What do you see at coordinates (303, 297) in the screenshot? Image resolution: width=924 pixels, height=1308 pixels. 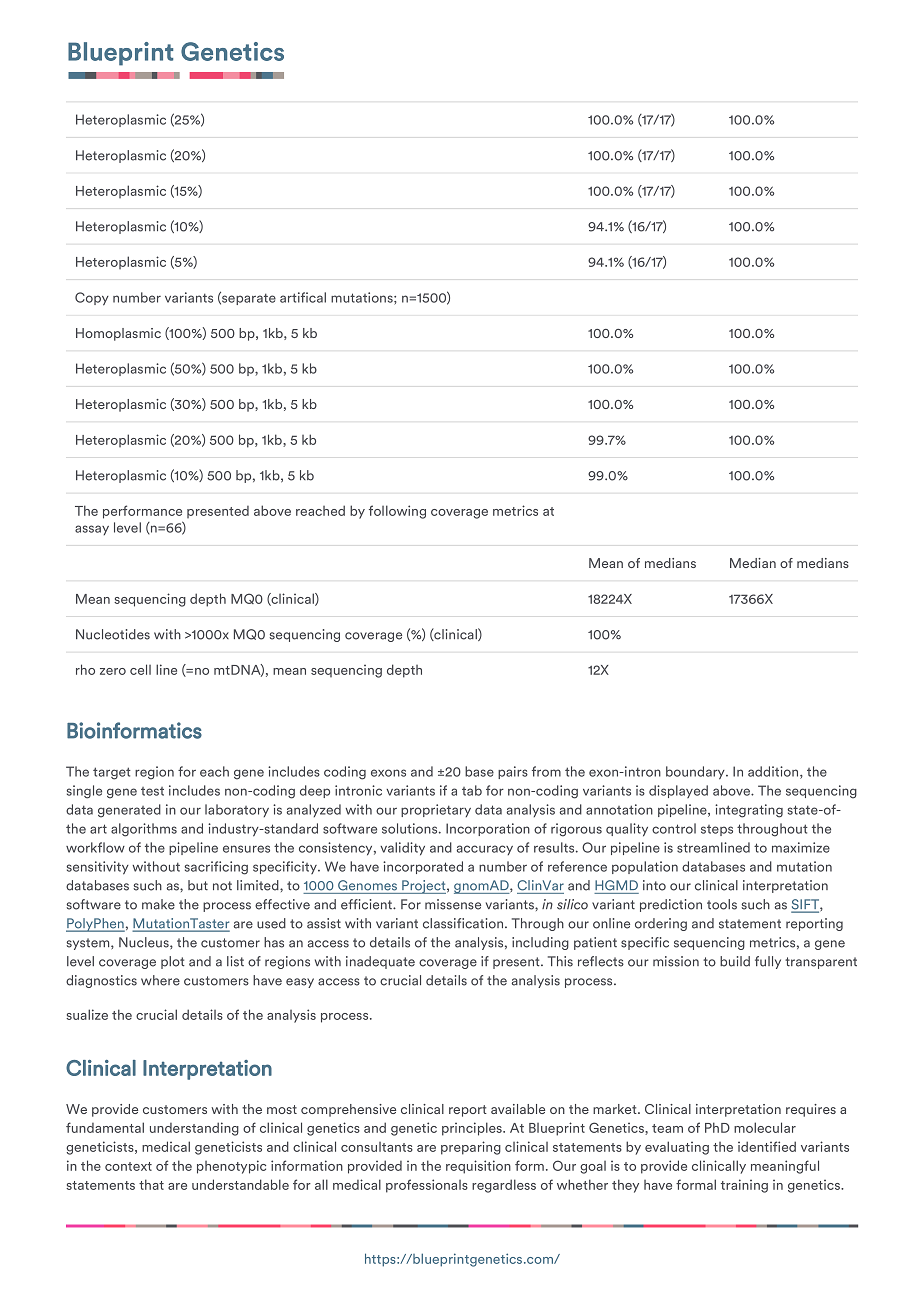 I see `artifical` at bounding box center [303, 297].
